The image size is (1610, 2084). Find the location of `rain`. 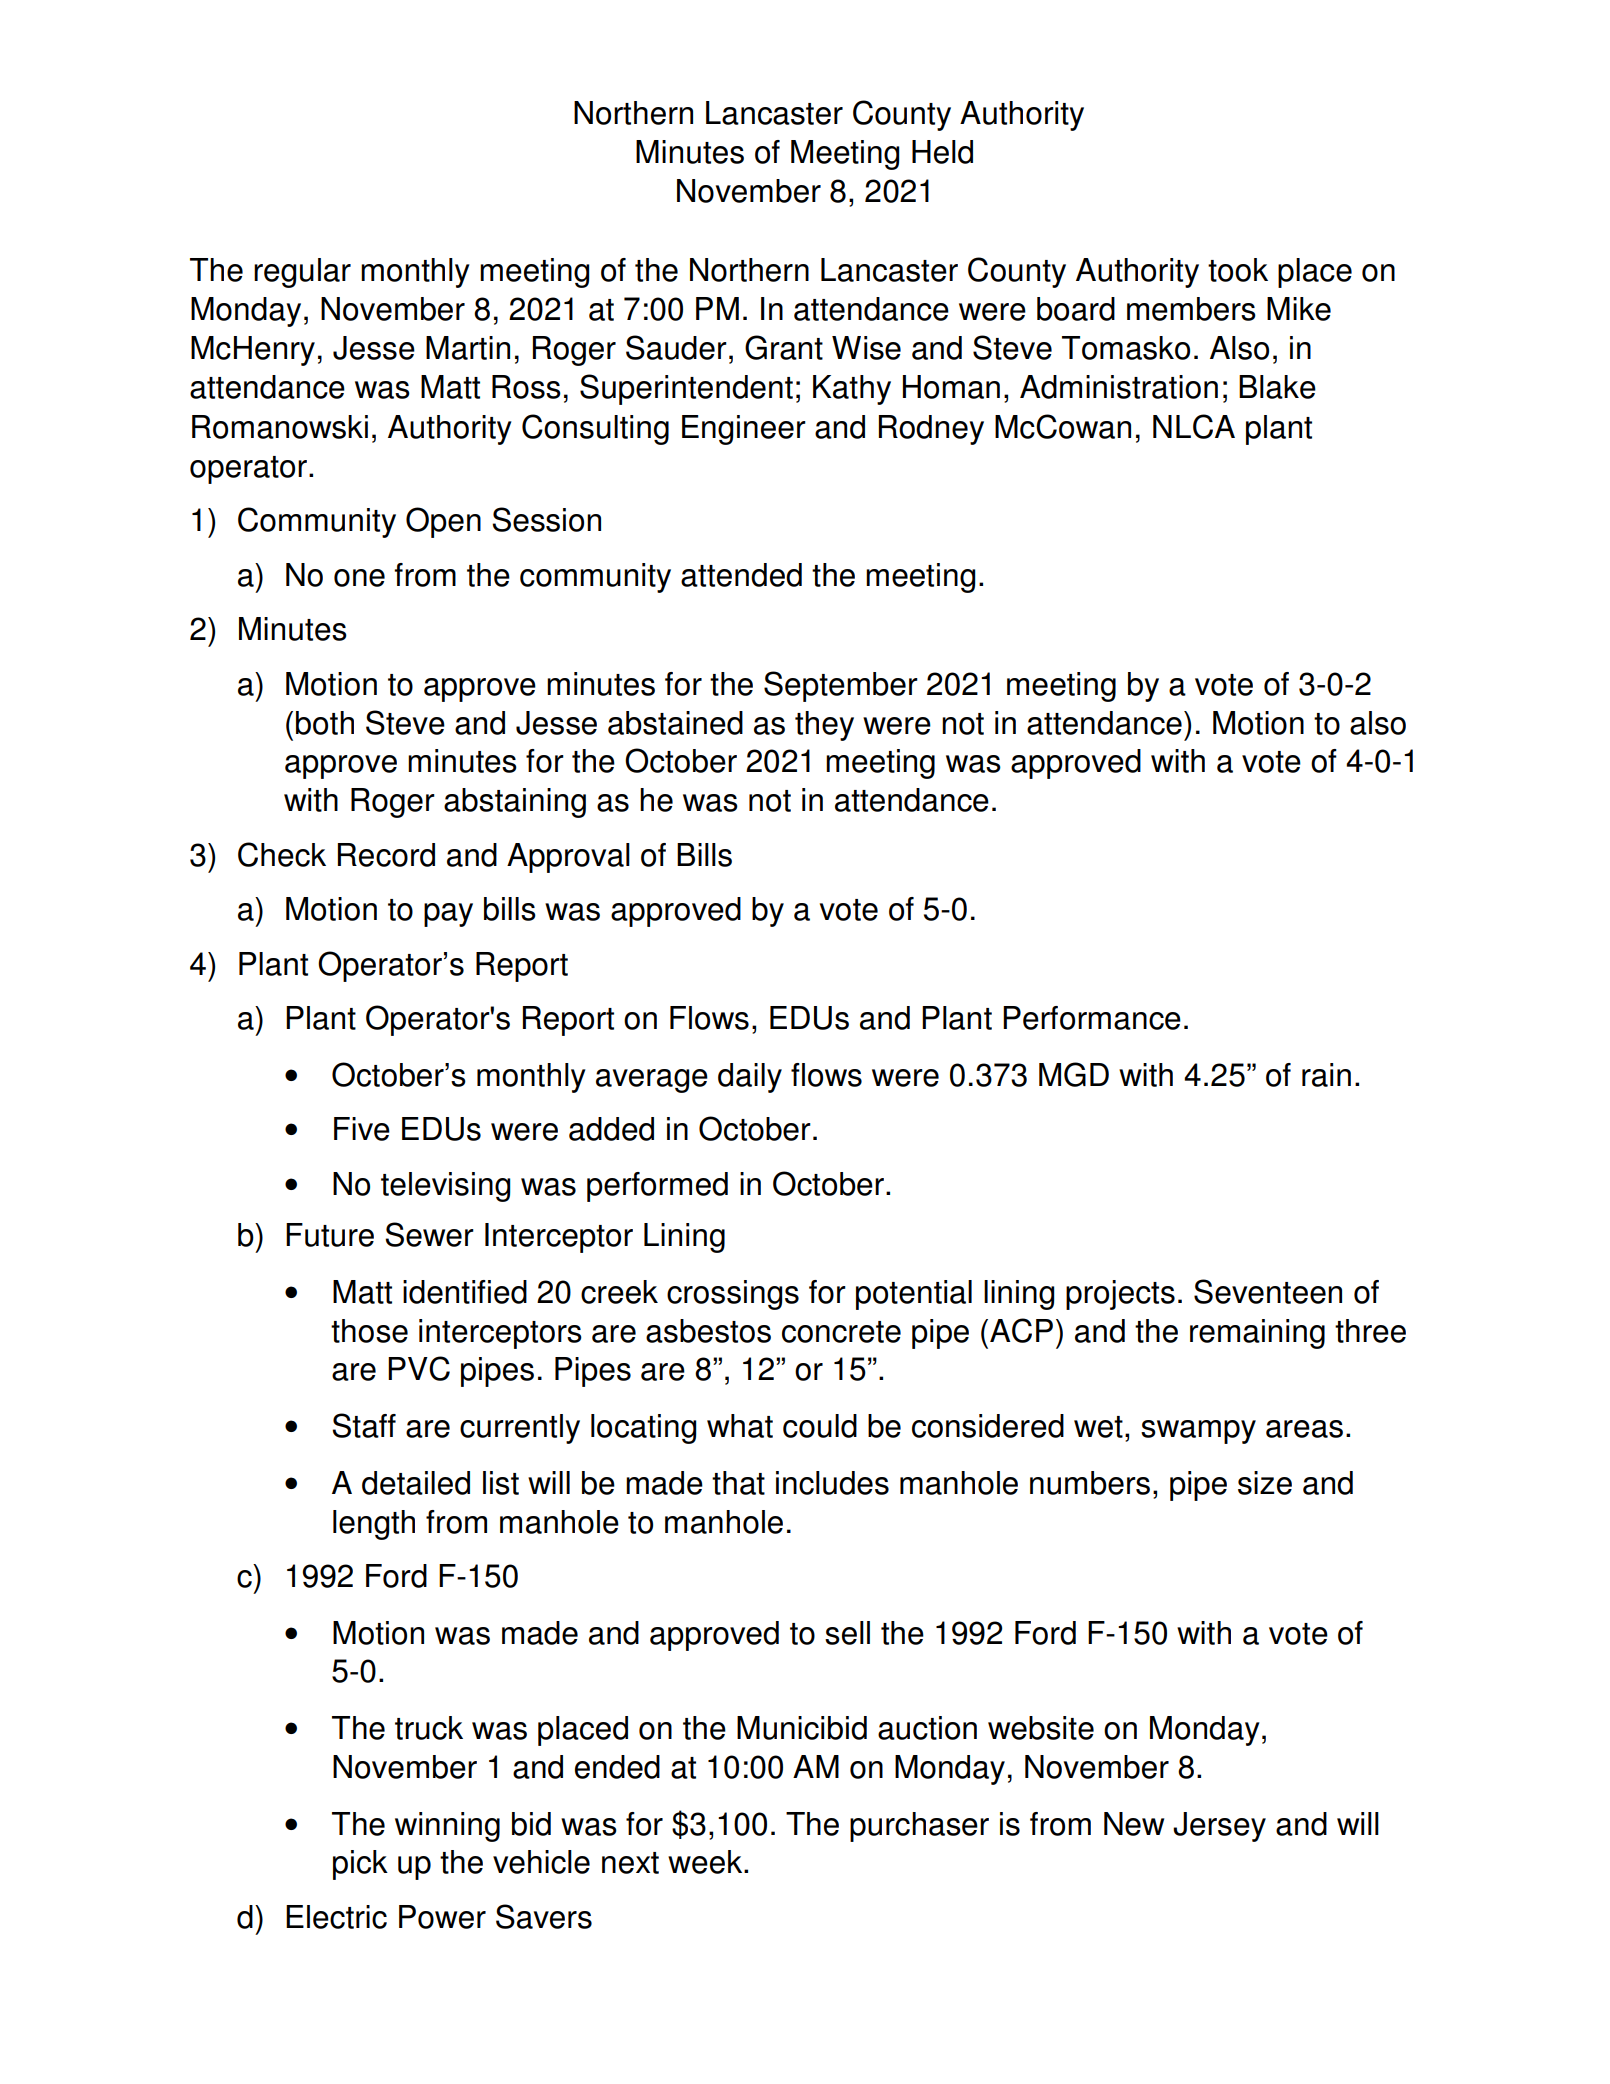

rain is located at coordinates (1326, 1075).
